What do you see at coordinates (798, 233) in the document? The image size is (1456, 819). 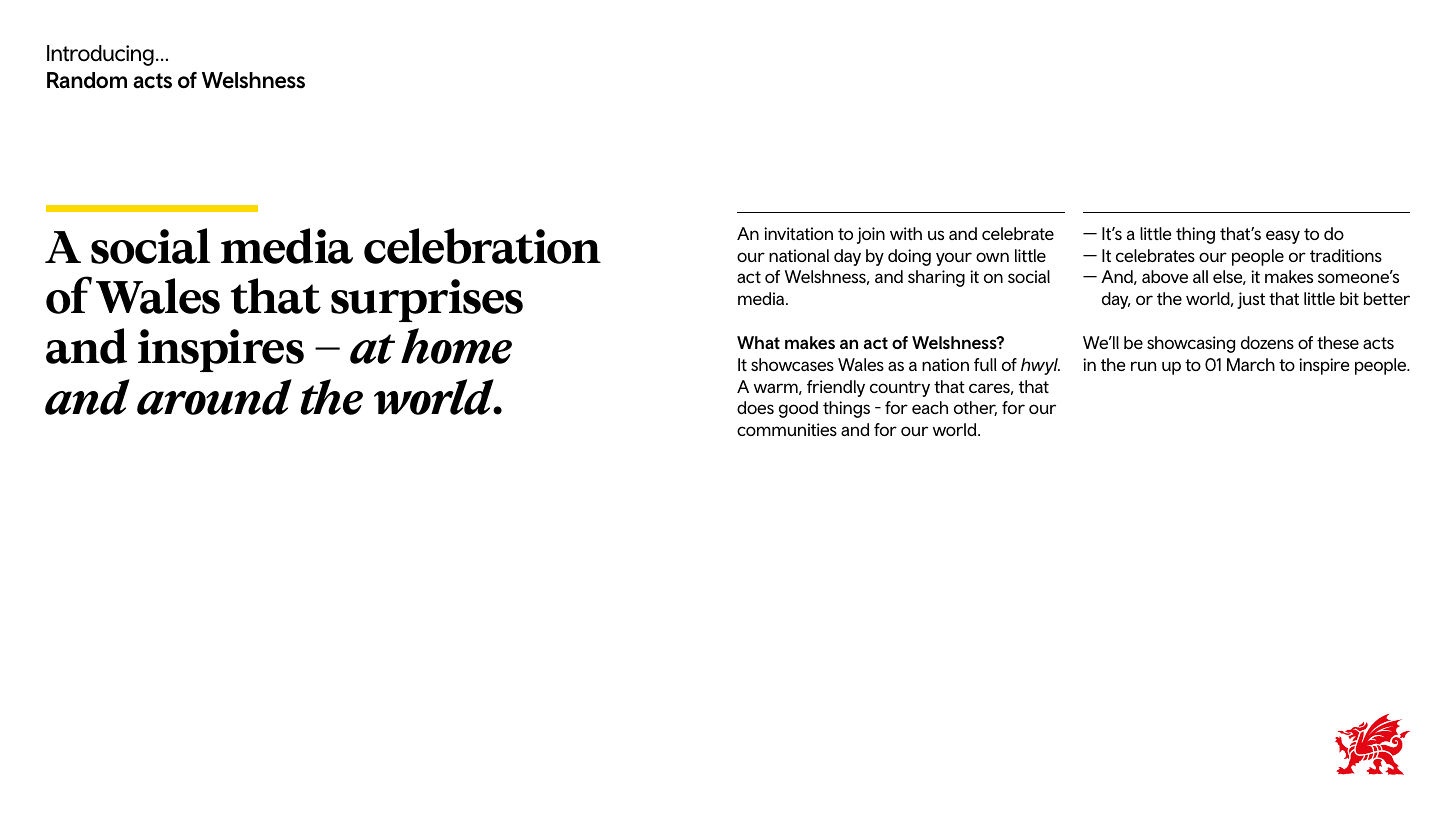 I see `invitation` at bounding box center [798, 233].
